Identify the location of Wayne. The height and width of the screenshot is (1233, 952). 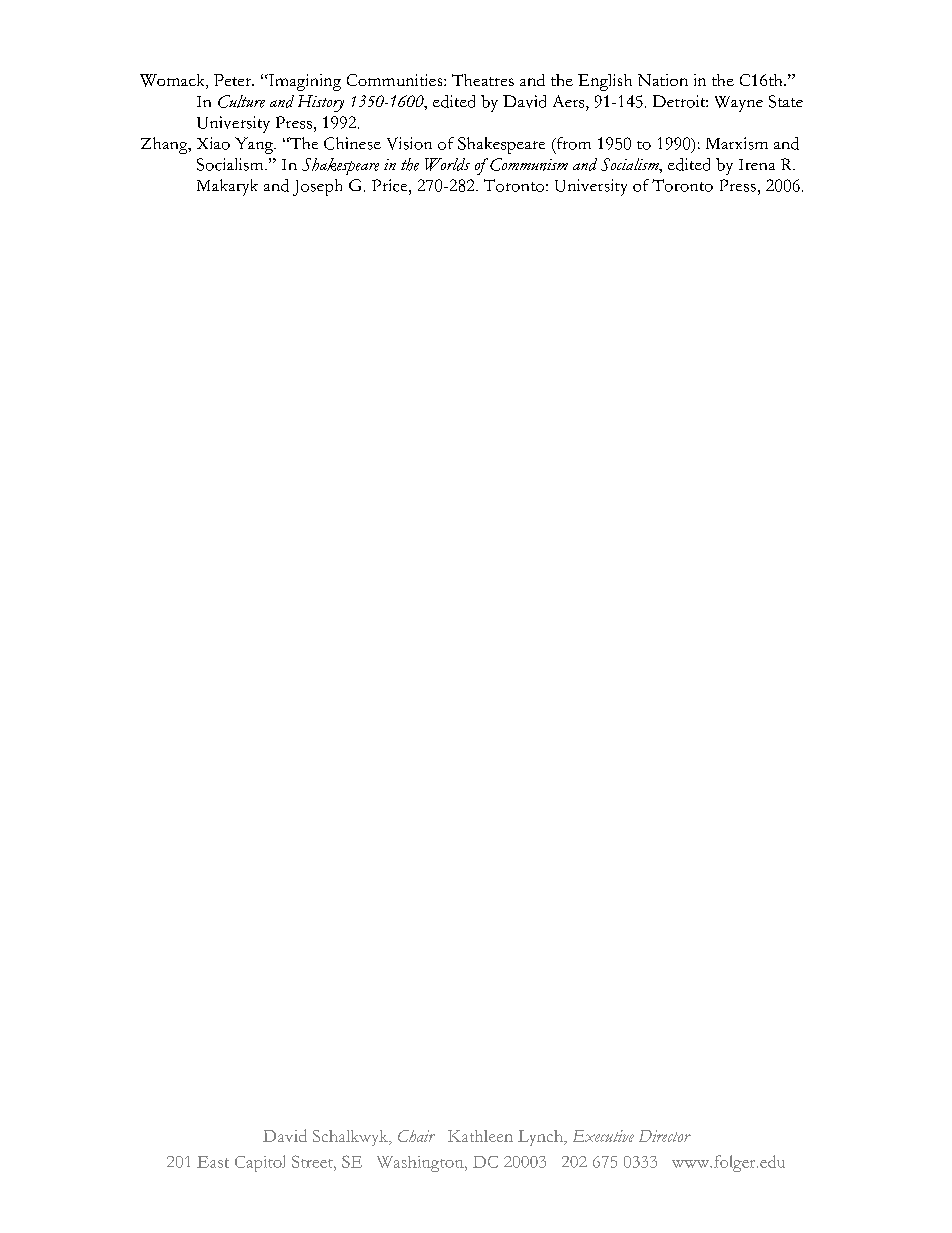
(739, 104).
